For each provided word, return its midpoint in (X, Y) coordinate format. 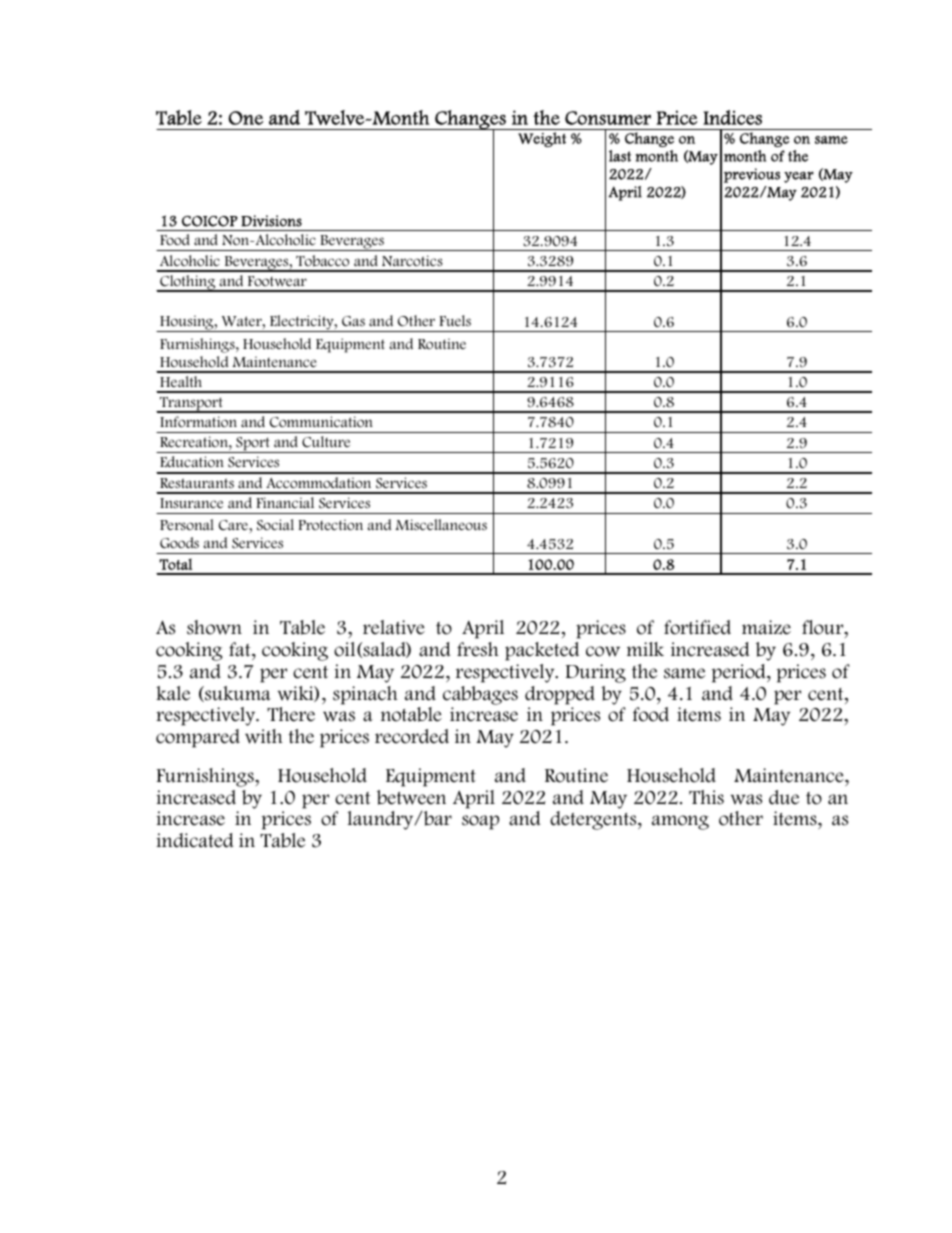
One (245, 118)
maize (766, 627)
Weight (542, 139)
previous (752, 175)
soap (480, 822)
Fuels (455, 320)
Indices (732, 117)
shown (214, 627)
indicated (194, 840)
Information (198, 422)
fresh (478, 649)
